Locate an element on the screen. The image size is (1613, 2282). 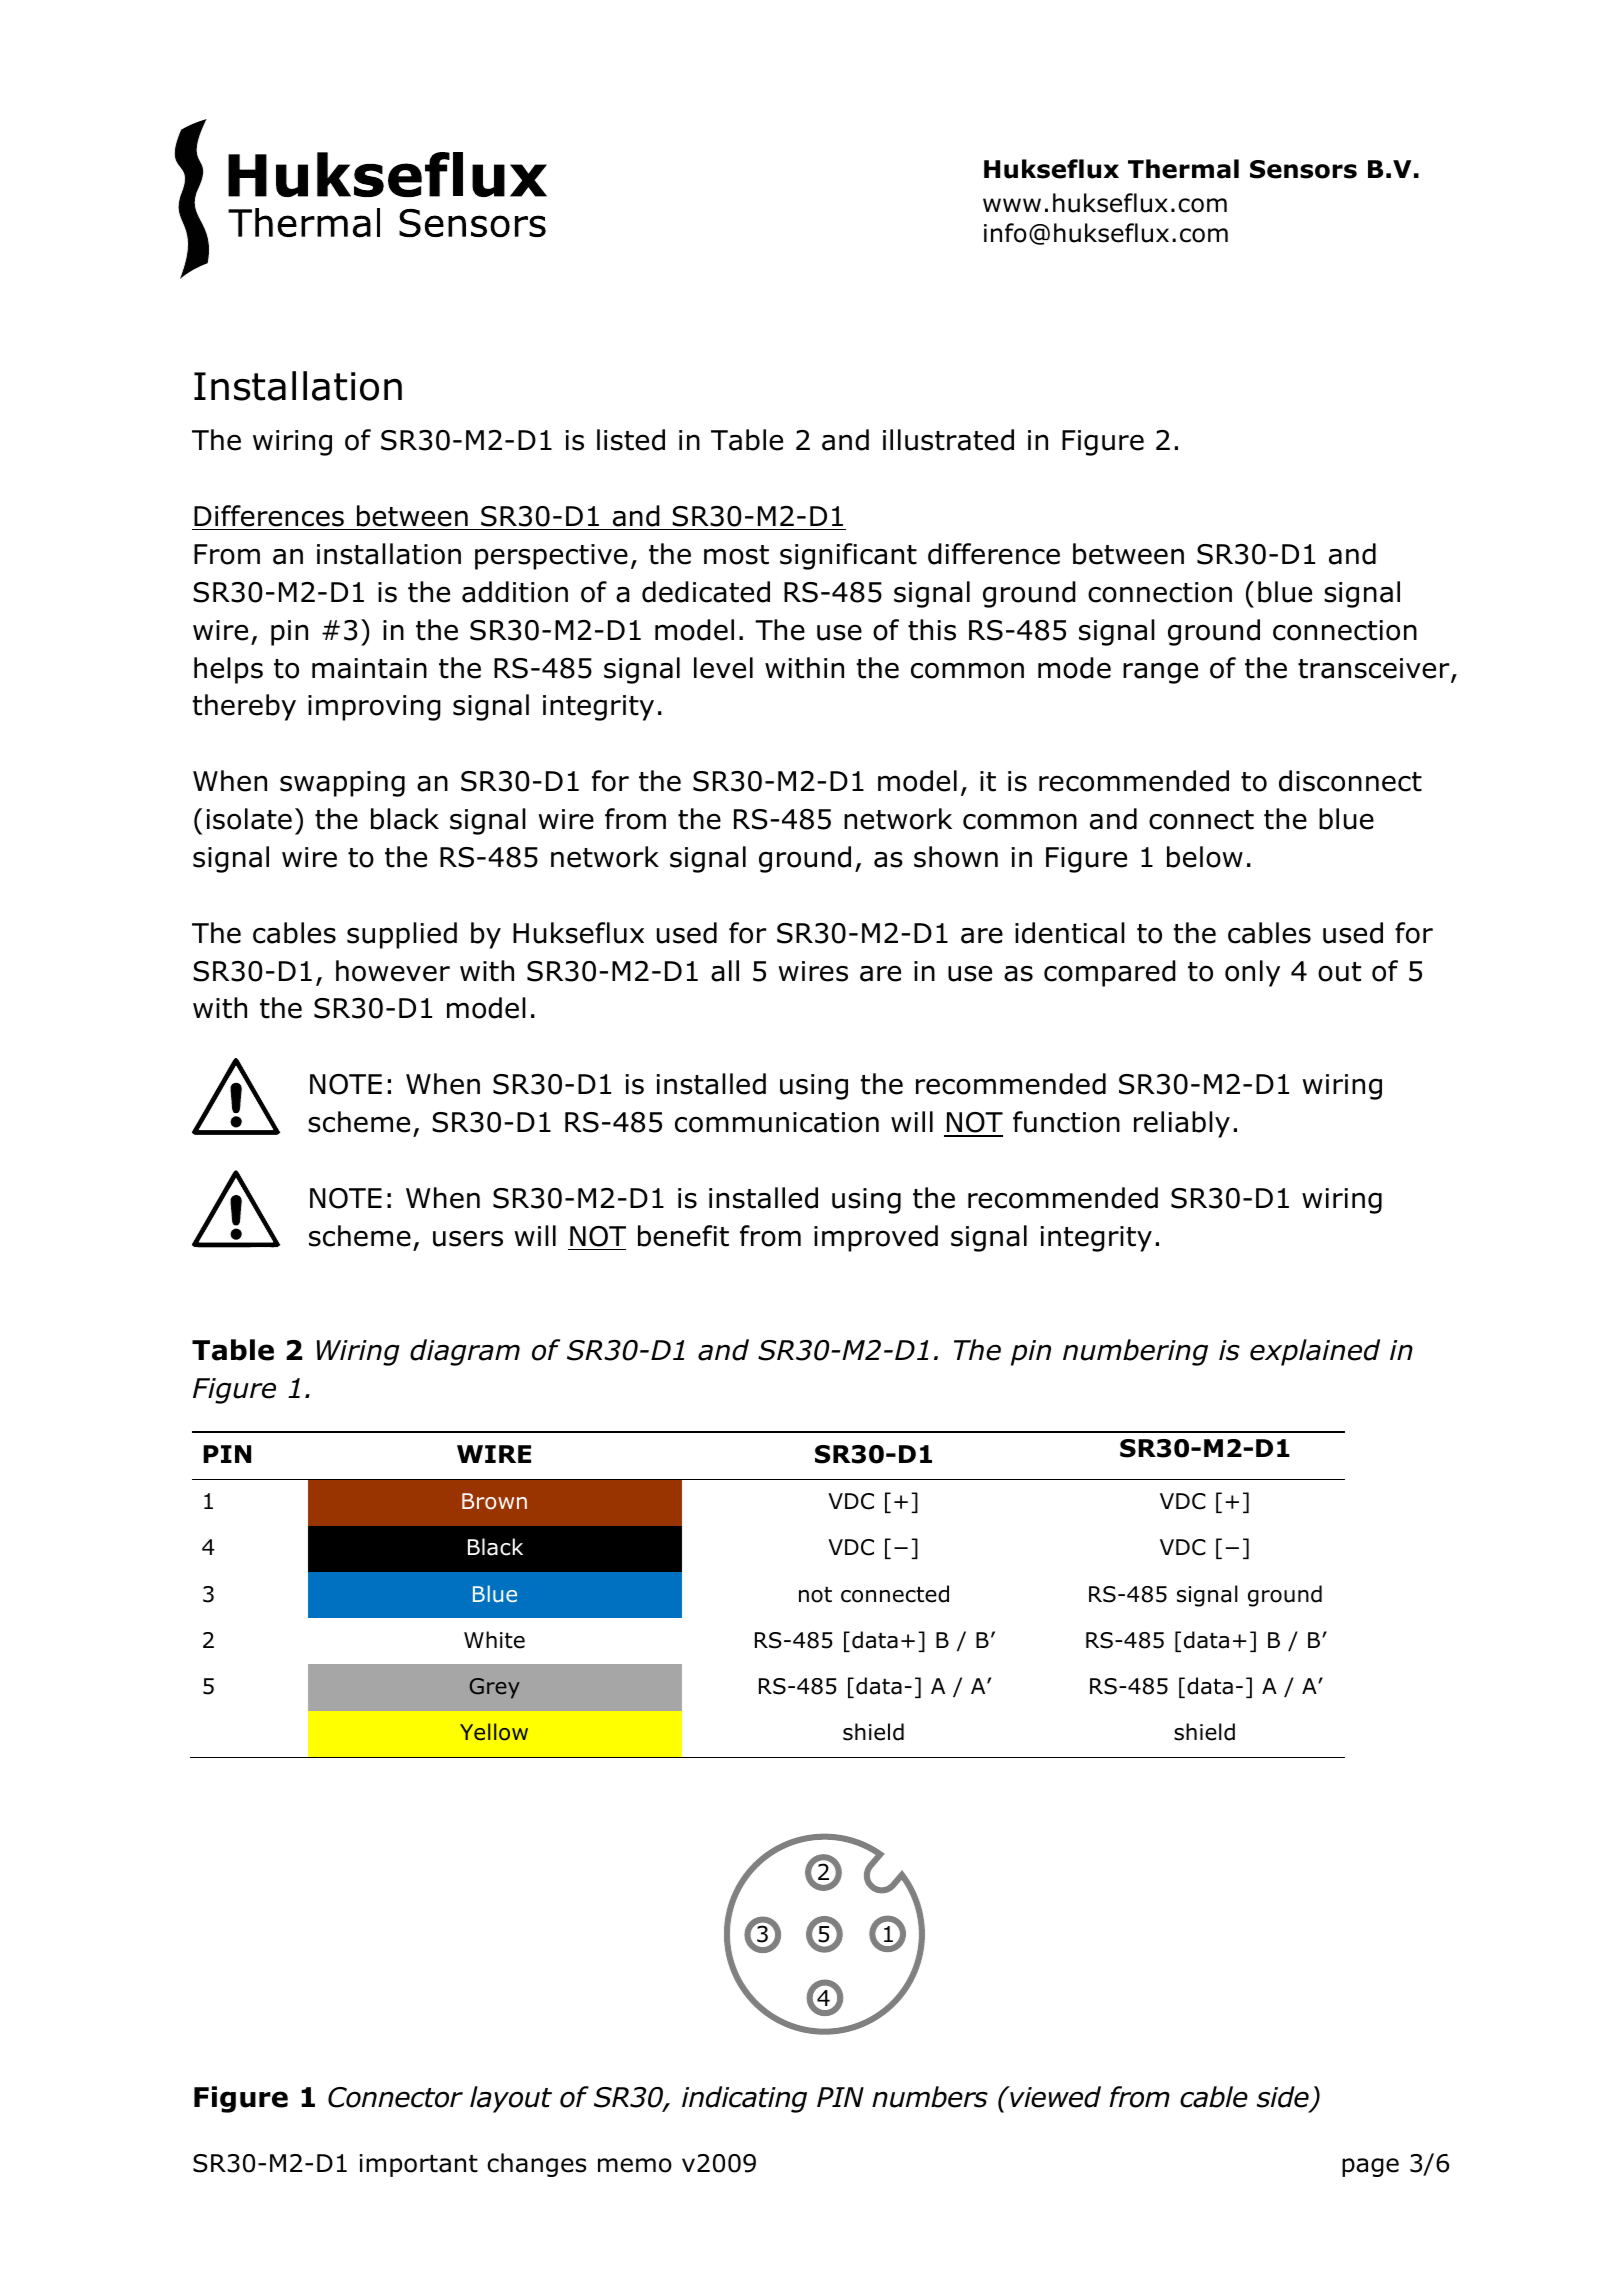
Thermal is located at coordinates (1183, 169).
